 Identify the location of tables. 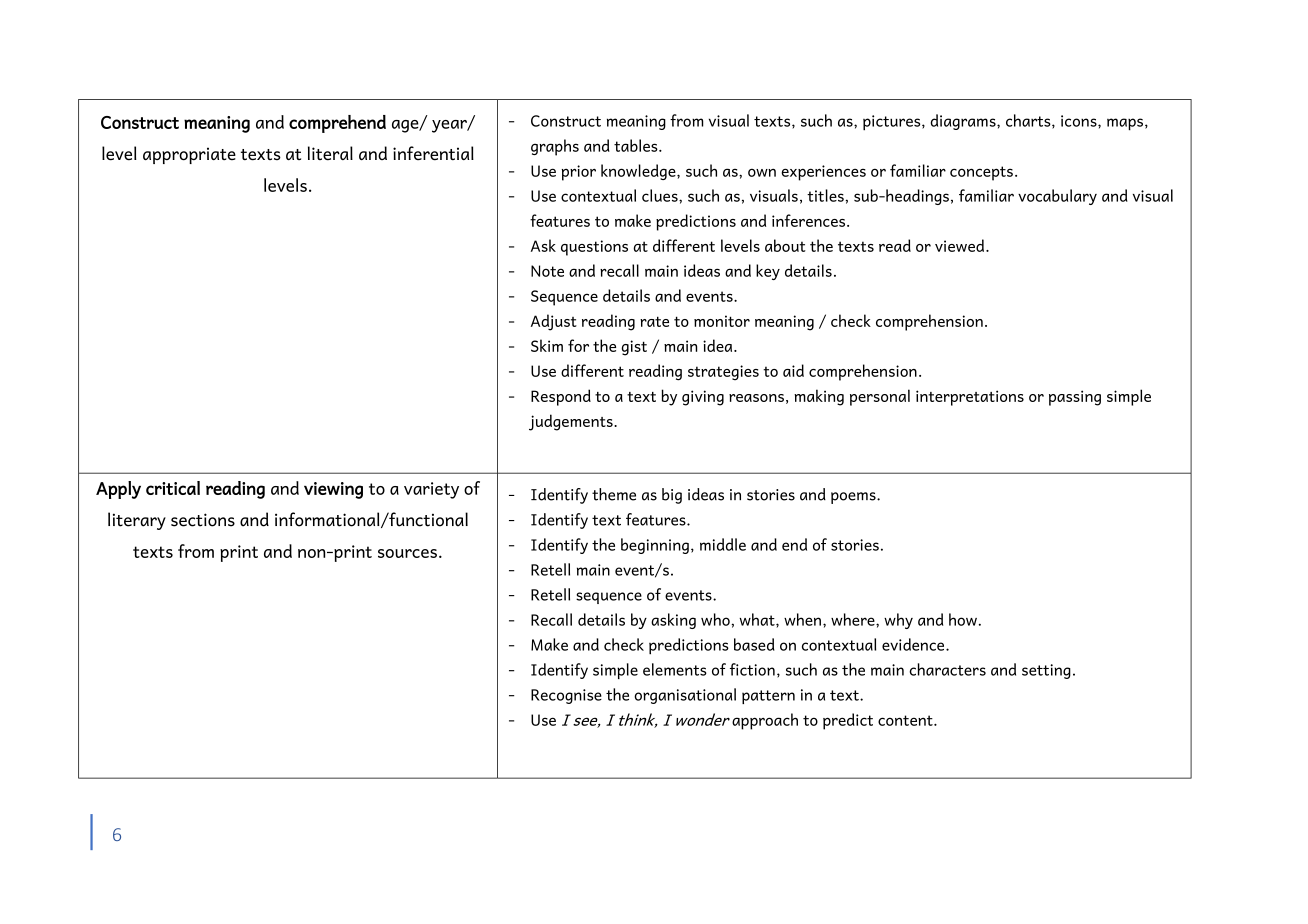
(637, 145).
